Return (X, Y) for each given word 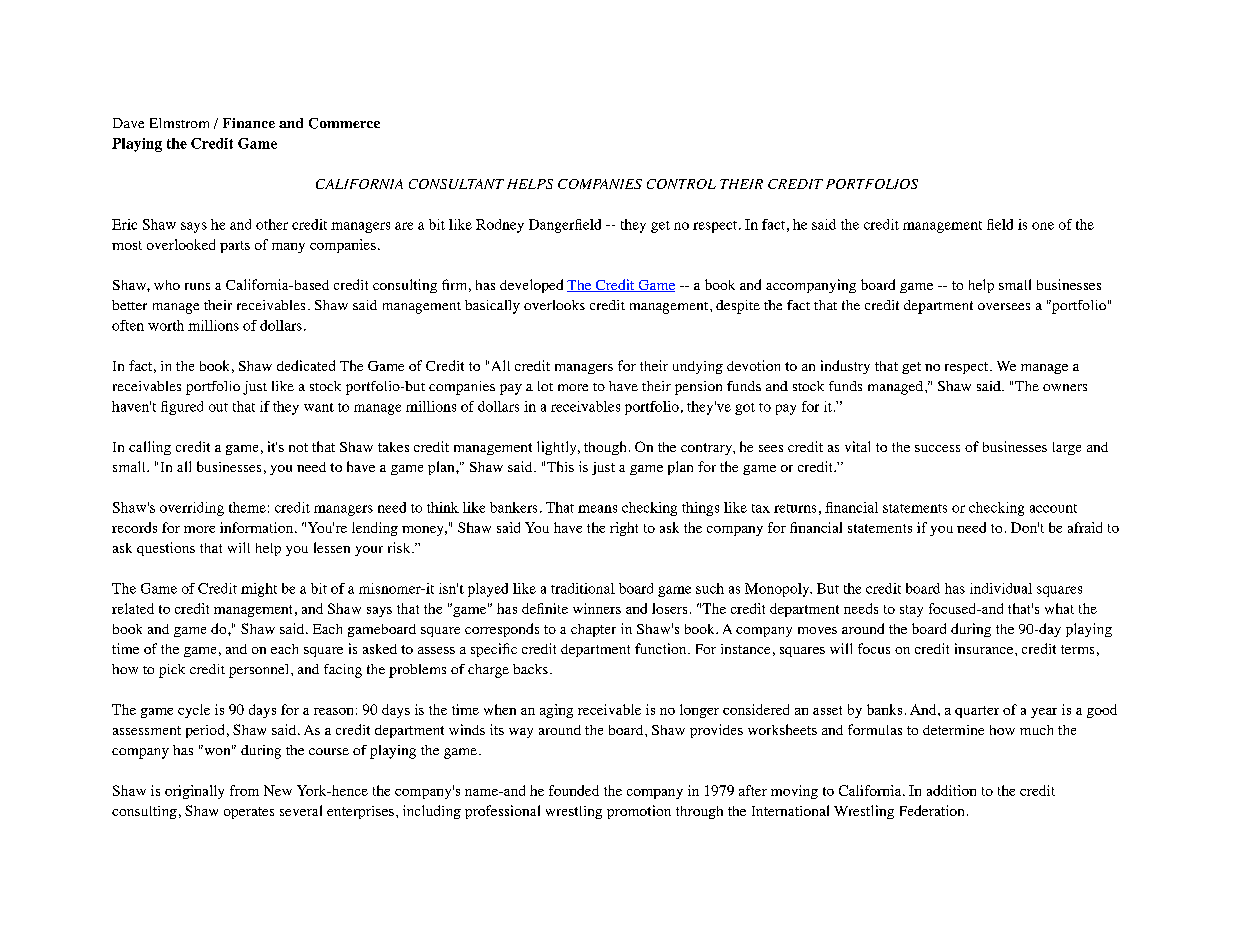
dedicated (306, 365)
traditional (583, 588)
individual (1001, 588)
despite (738, 307)
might (259, 590)
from (244, 790)
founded (574, 790)
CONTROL (681, 184)
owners (1065, 387)
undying (698, 367)
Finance (249, 123)
